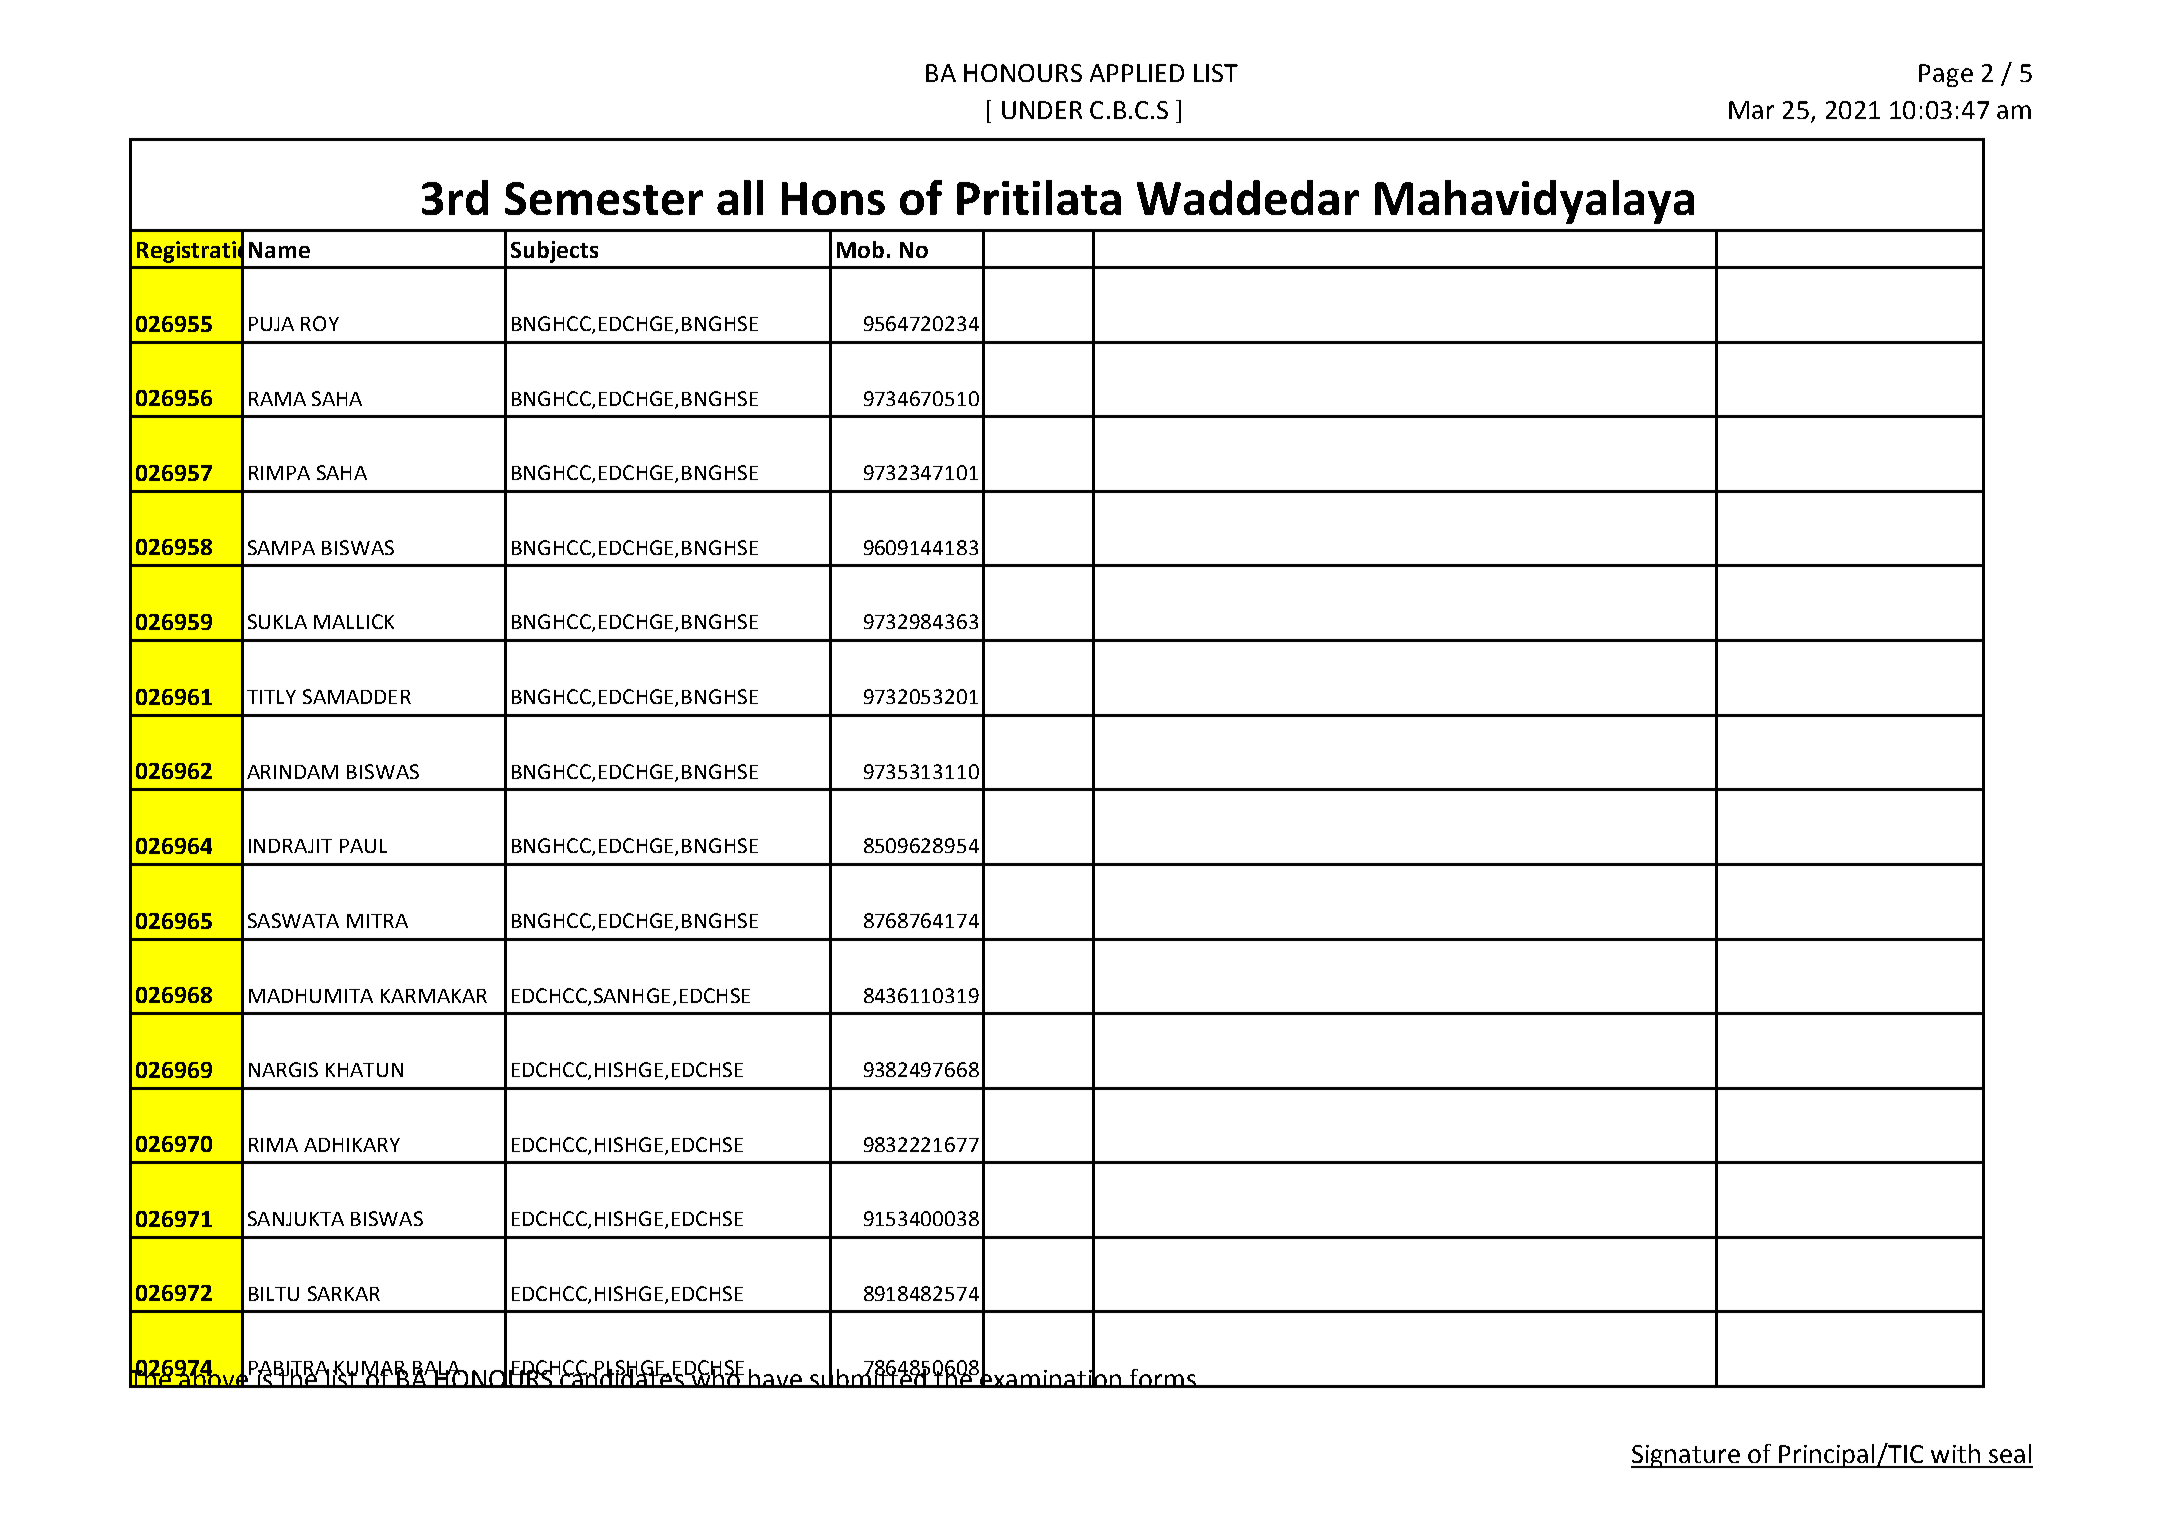  Describe the element at coordinates (1946, 75) in the screenshot. I see `Page` at that location.
